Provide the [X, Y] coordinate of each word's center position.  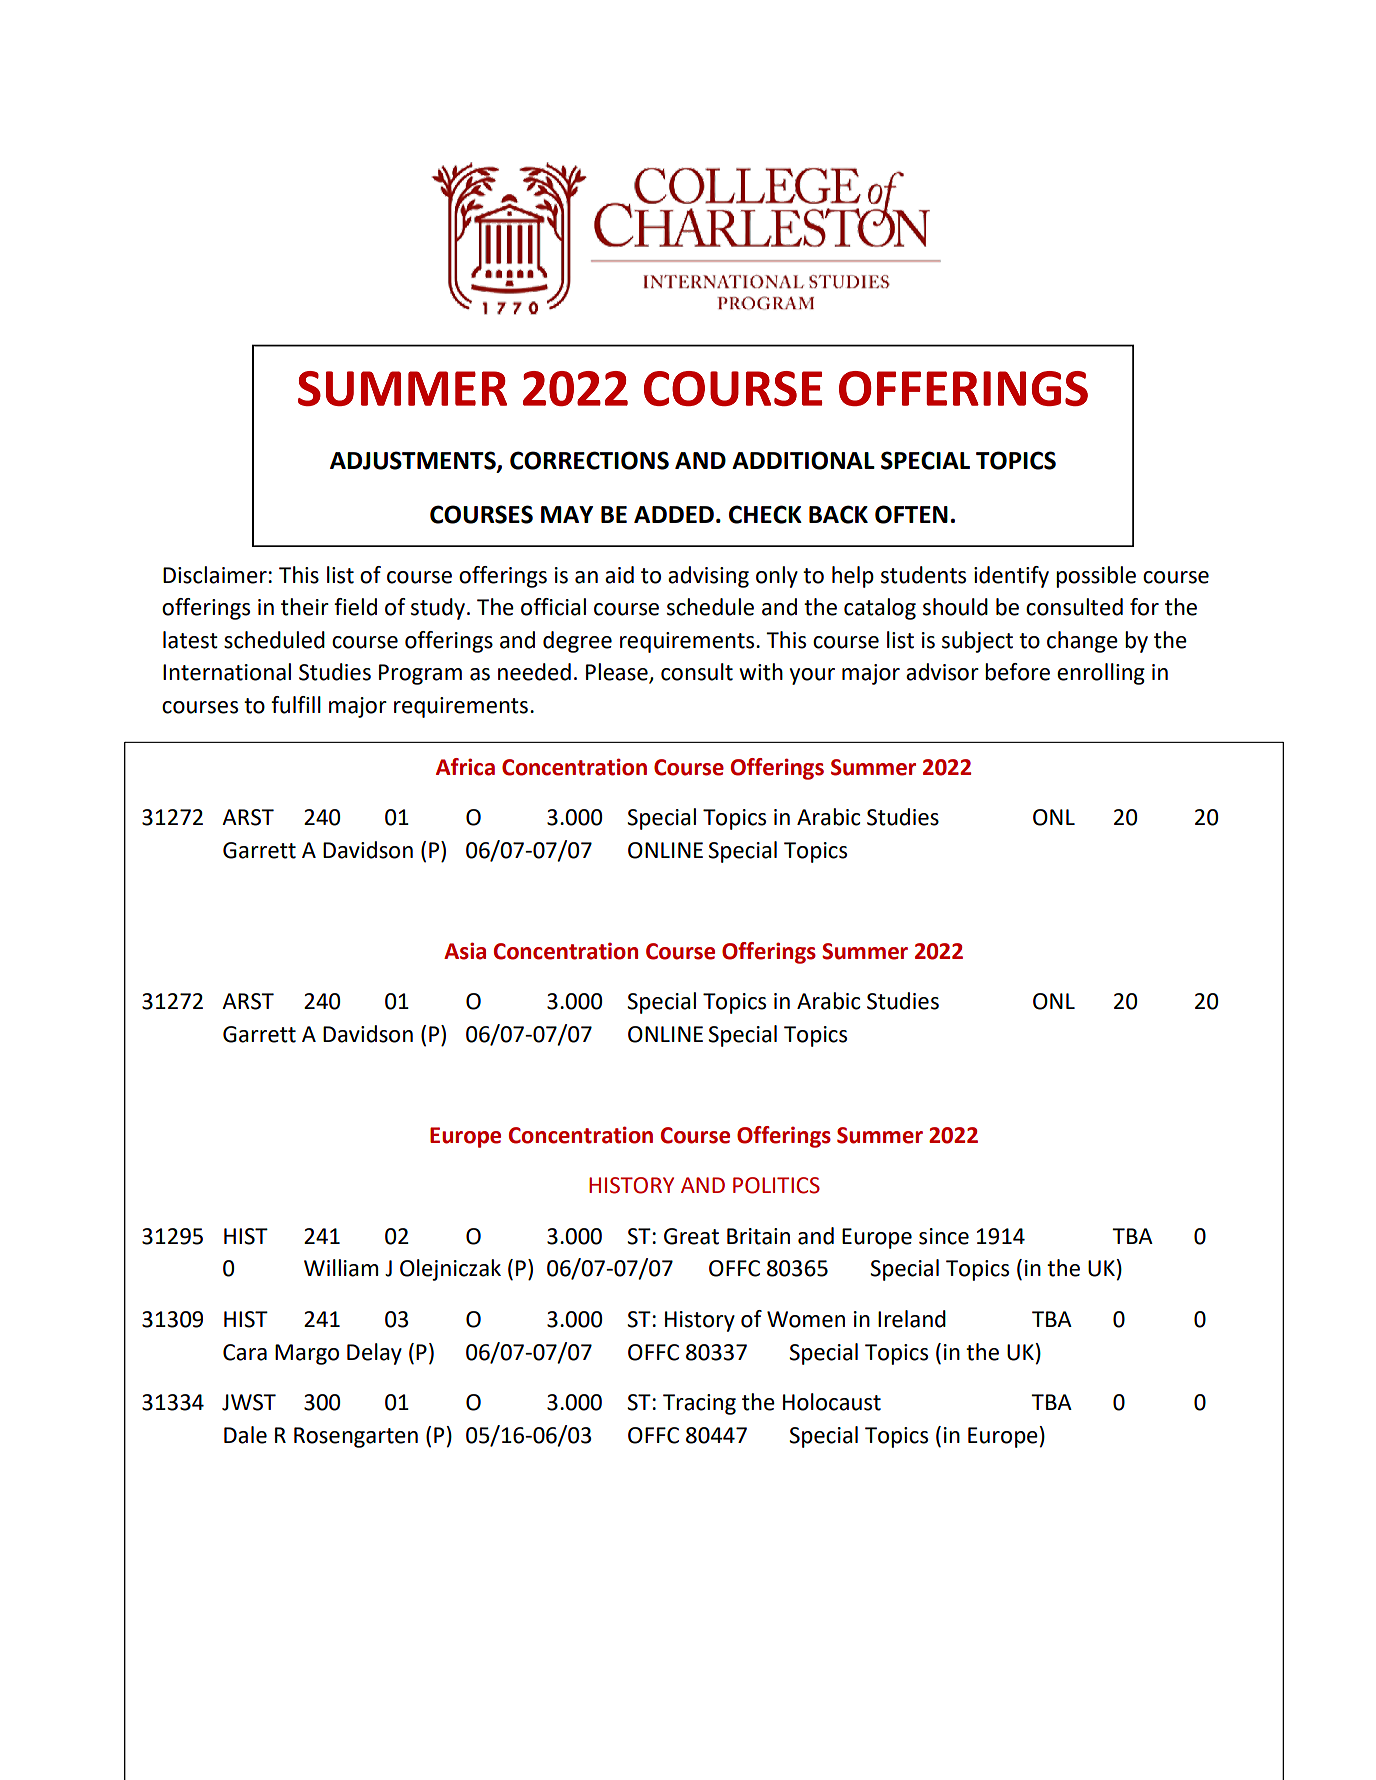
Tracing [699, 1404]
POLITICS [776, 1185]
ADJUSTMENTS [414, 461]
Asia [465, 951]
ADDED [674, 514]
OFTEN [911, 514]
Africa [465, 767]
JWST [249, 1402]
